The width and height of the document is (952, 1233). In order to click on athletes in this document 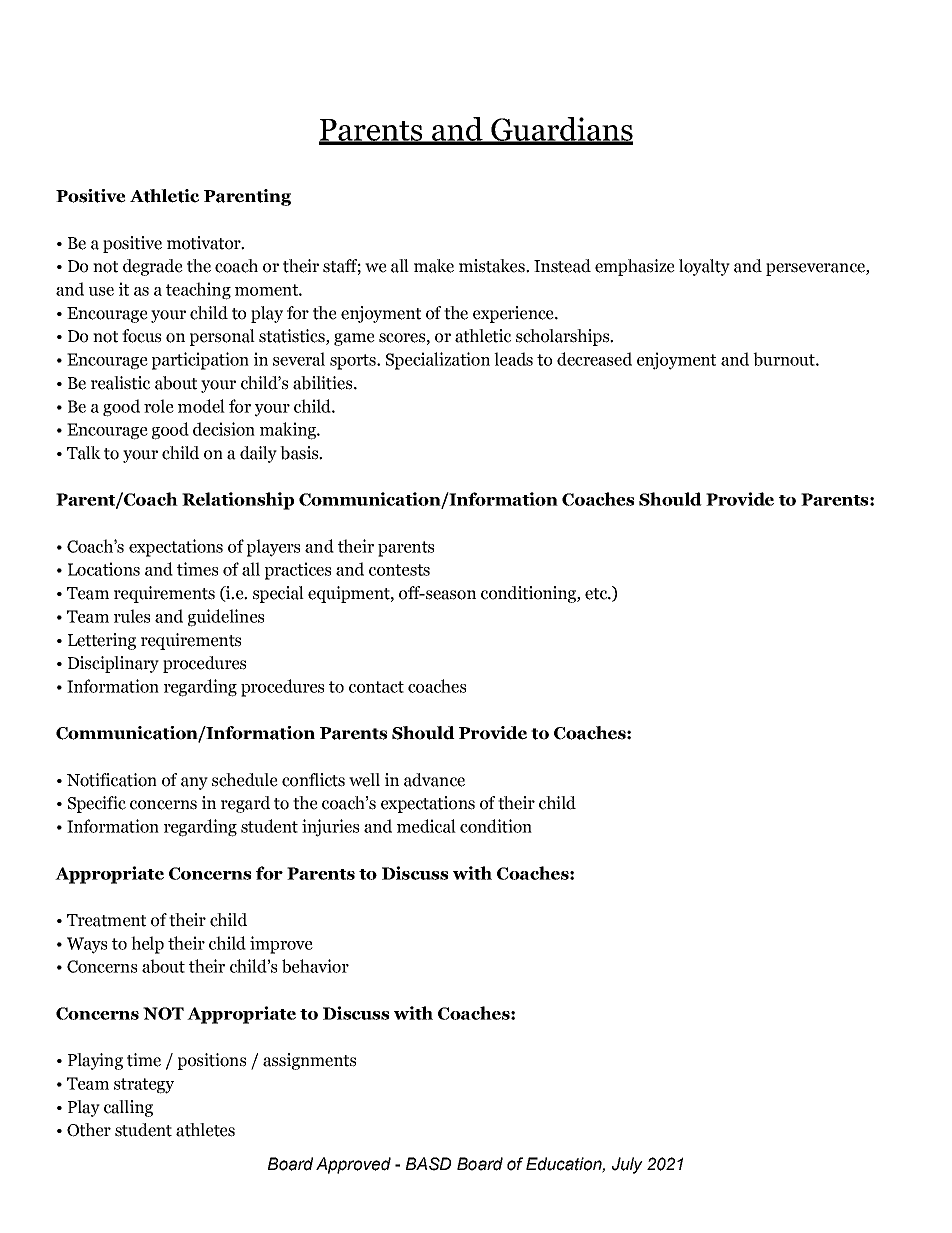, I will do `click(205, 1130)`.
